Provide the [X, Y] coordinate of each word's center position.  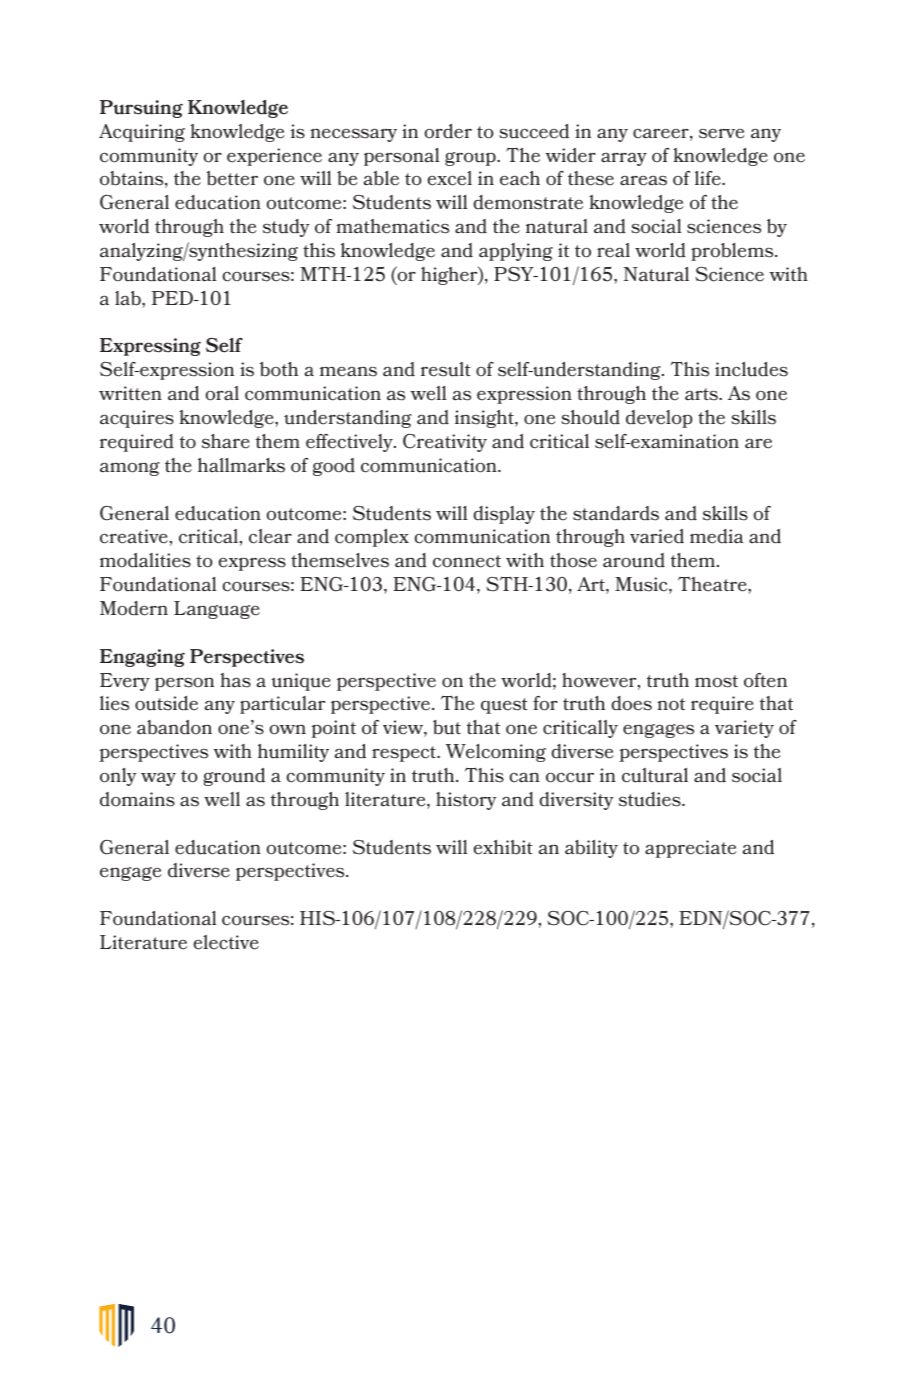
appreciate [690, 849]
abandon [174, 727]
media [716, 536]
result [446, 369]
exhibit [503, 847]
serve [721, 133]
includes [751, 369]
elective [226, 942]
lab [129, 298]
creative [135, 536]
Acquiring [142, 133]
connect [467, 561]
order [448, 131]
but [447, 727]
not [671, 704]
